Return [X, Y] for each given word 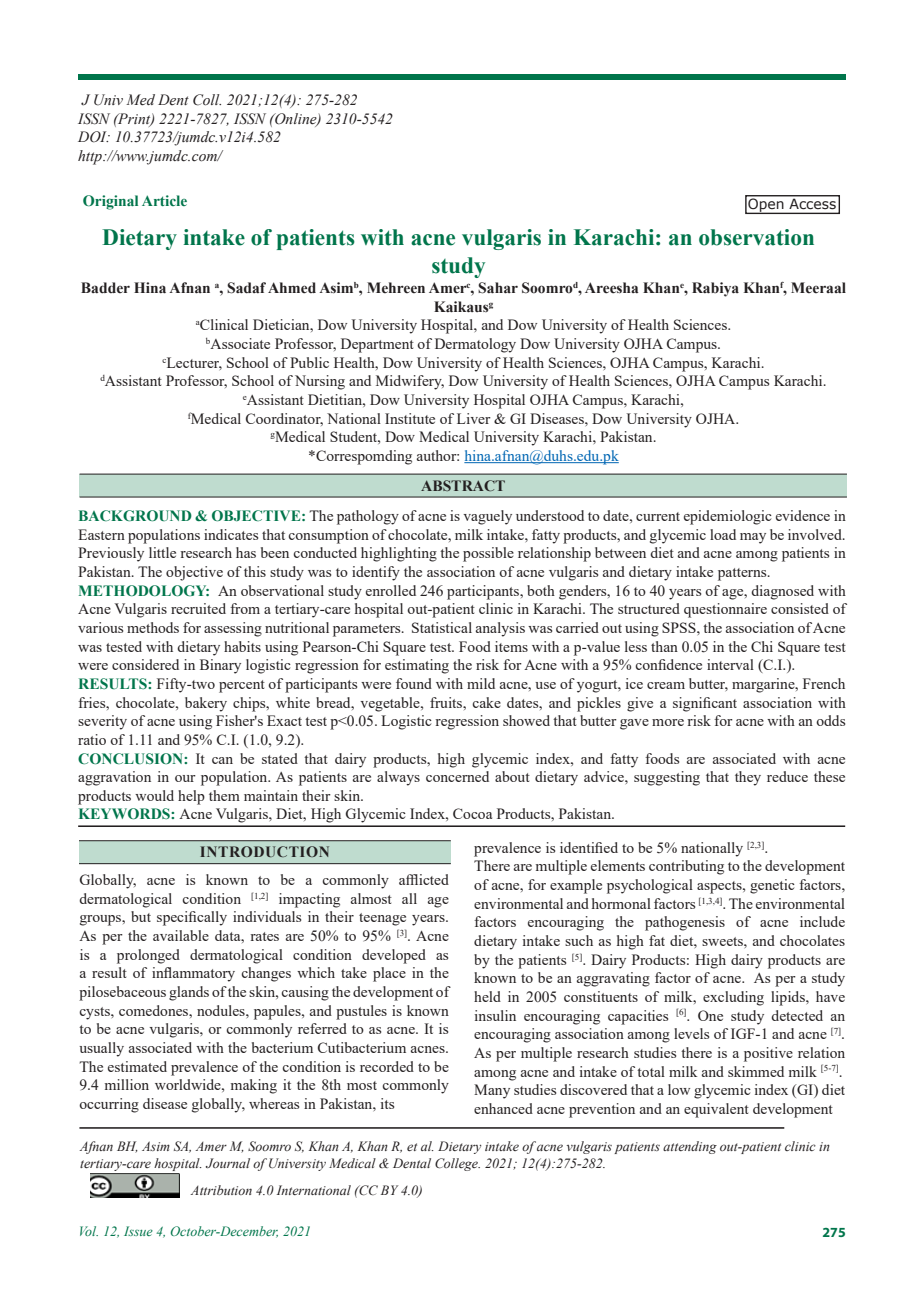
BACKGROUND [135, 516]
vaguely [487, 517]
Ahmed [292, 288]
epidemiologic [728, 517]
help [191, 797]
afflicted [424, 879]
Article [164, 200]
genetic [772, 886]
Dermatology [475, 345]
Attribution [221, 1190]
